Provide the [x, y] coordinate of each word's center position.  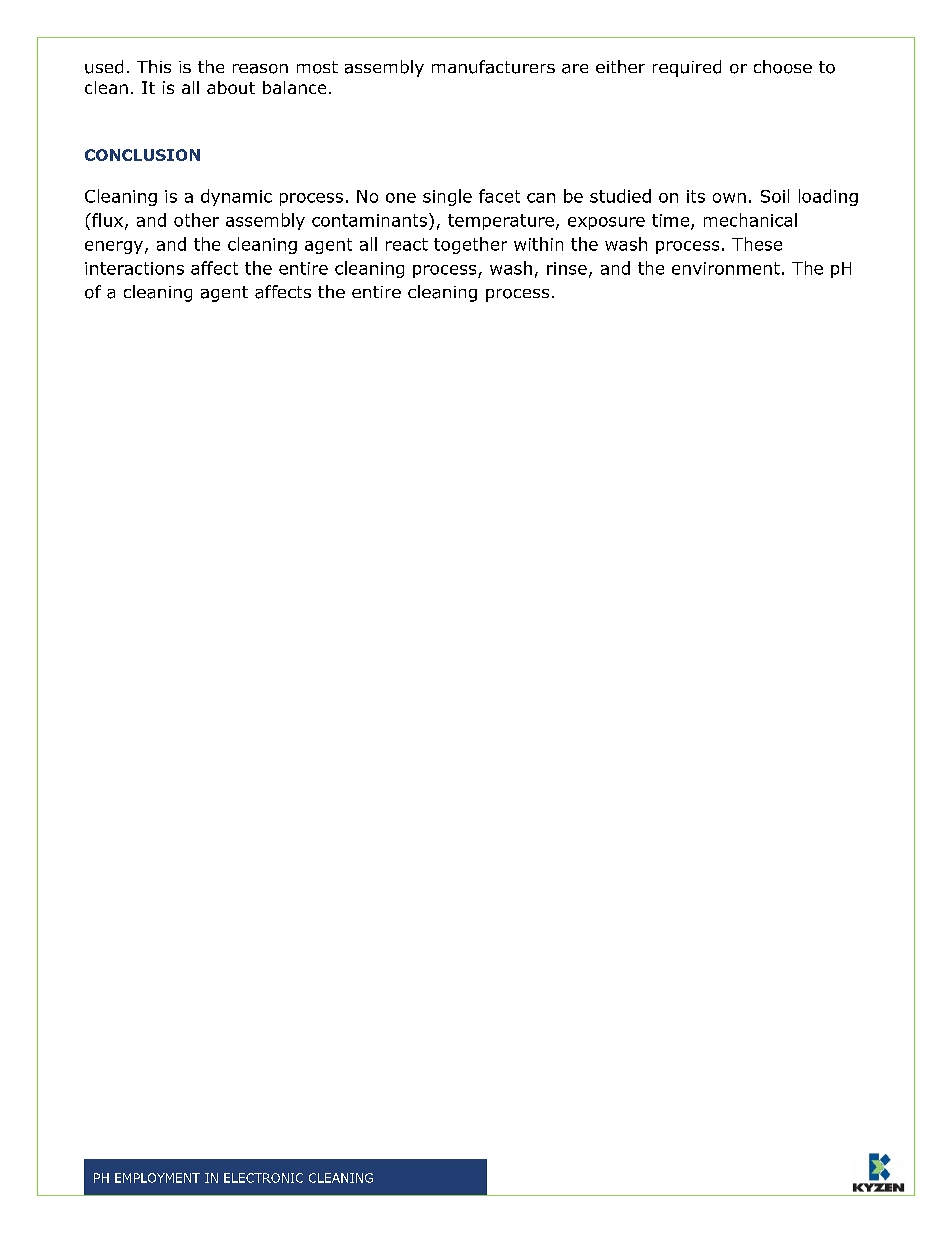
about [231, 87]
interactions [134, 268]
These [757, 244]
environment [726, 268]
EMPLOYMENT [157, 1178]
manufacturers [493, 67]
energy [114, 247]
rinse [567, 268]
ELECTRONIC [263, 1178]
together [470, 245]
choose [783, 67]
